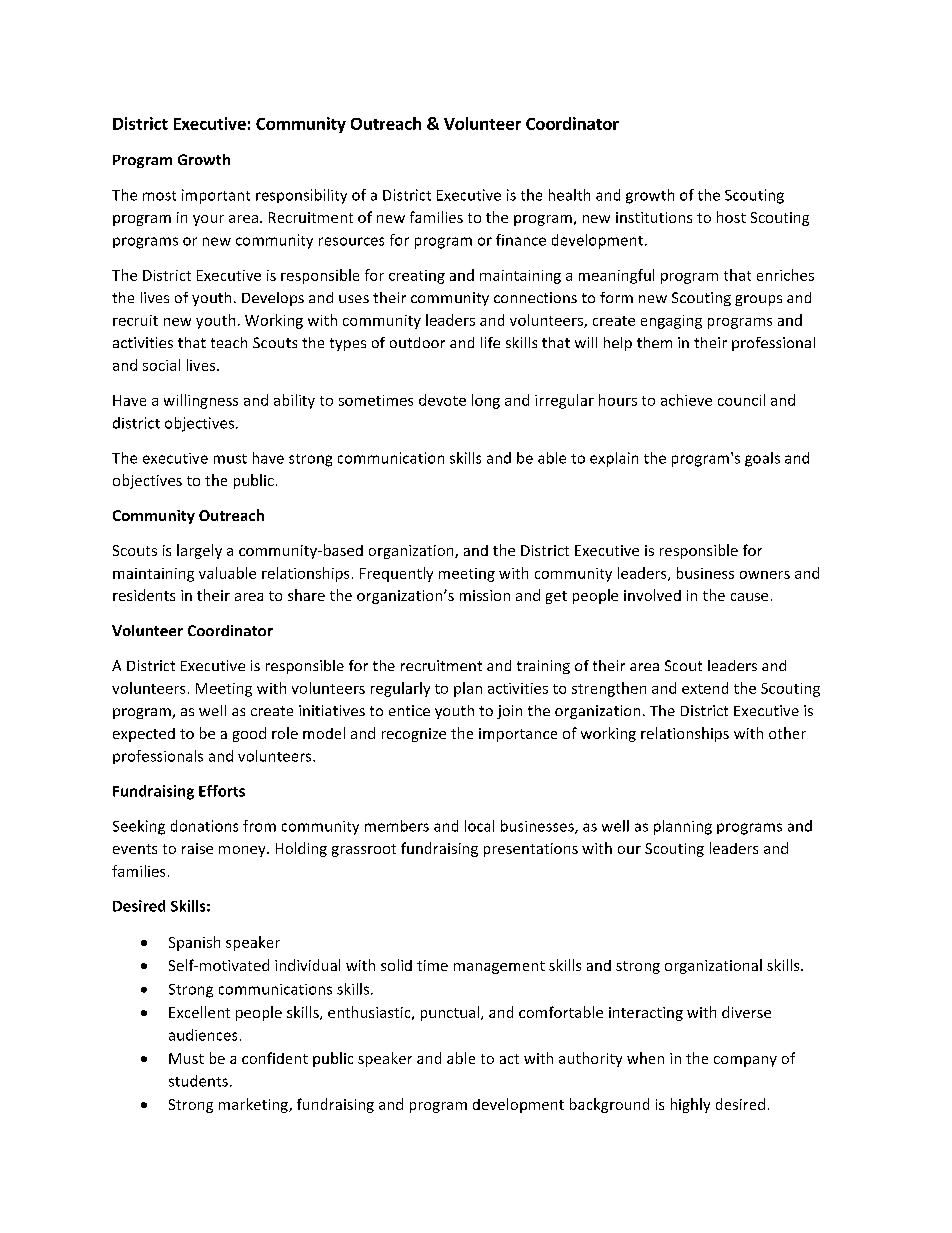 This screenshot has width=952, height=1233. I want to click on host, so click(731, 217).
